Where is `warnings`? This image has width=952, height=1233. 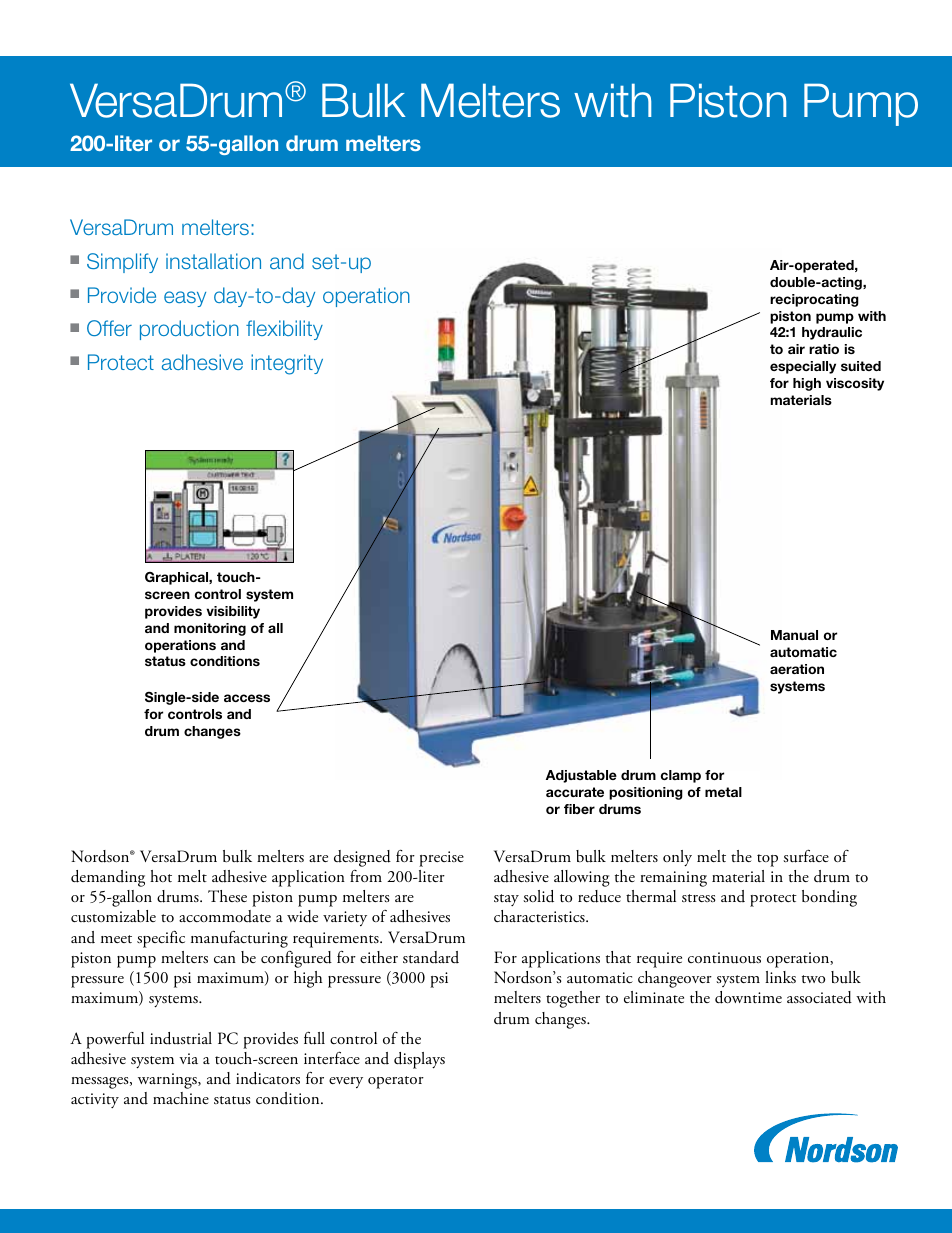 warnings is located at coordinates (168, 1081).
